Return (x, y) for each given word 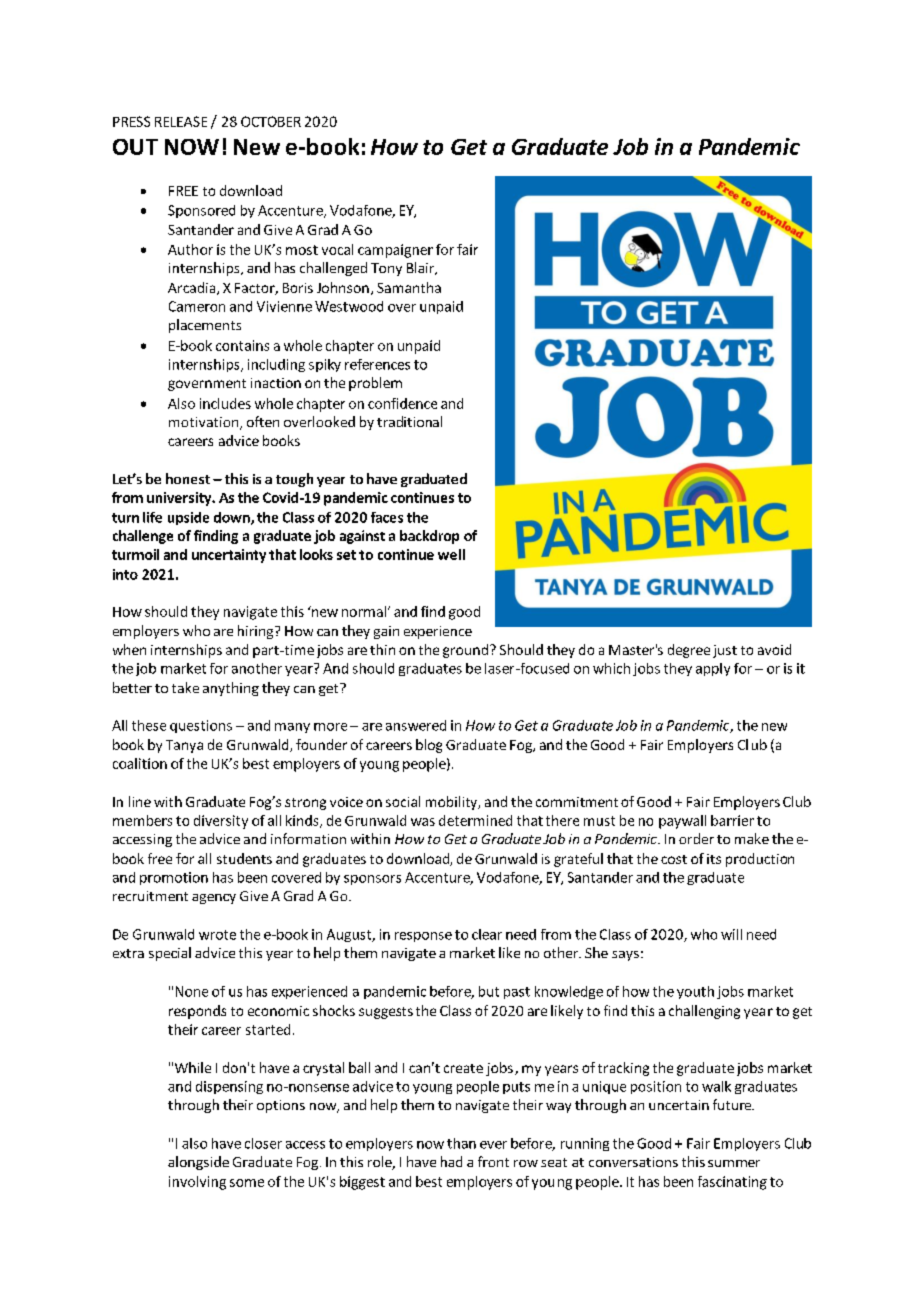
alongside (198, 1163)
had (451, 1161)
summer (734, 1163)
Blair (422, 268)
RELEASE (181, 121)
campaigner (395, 251)
